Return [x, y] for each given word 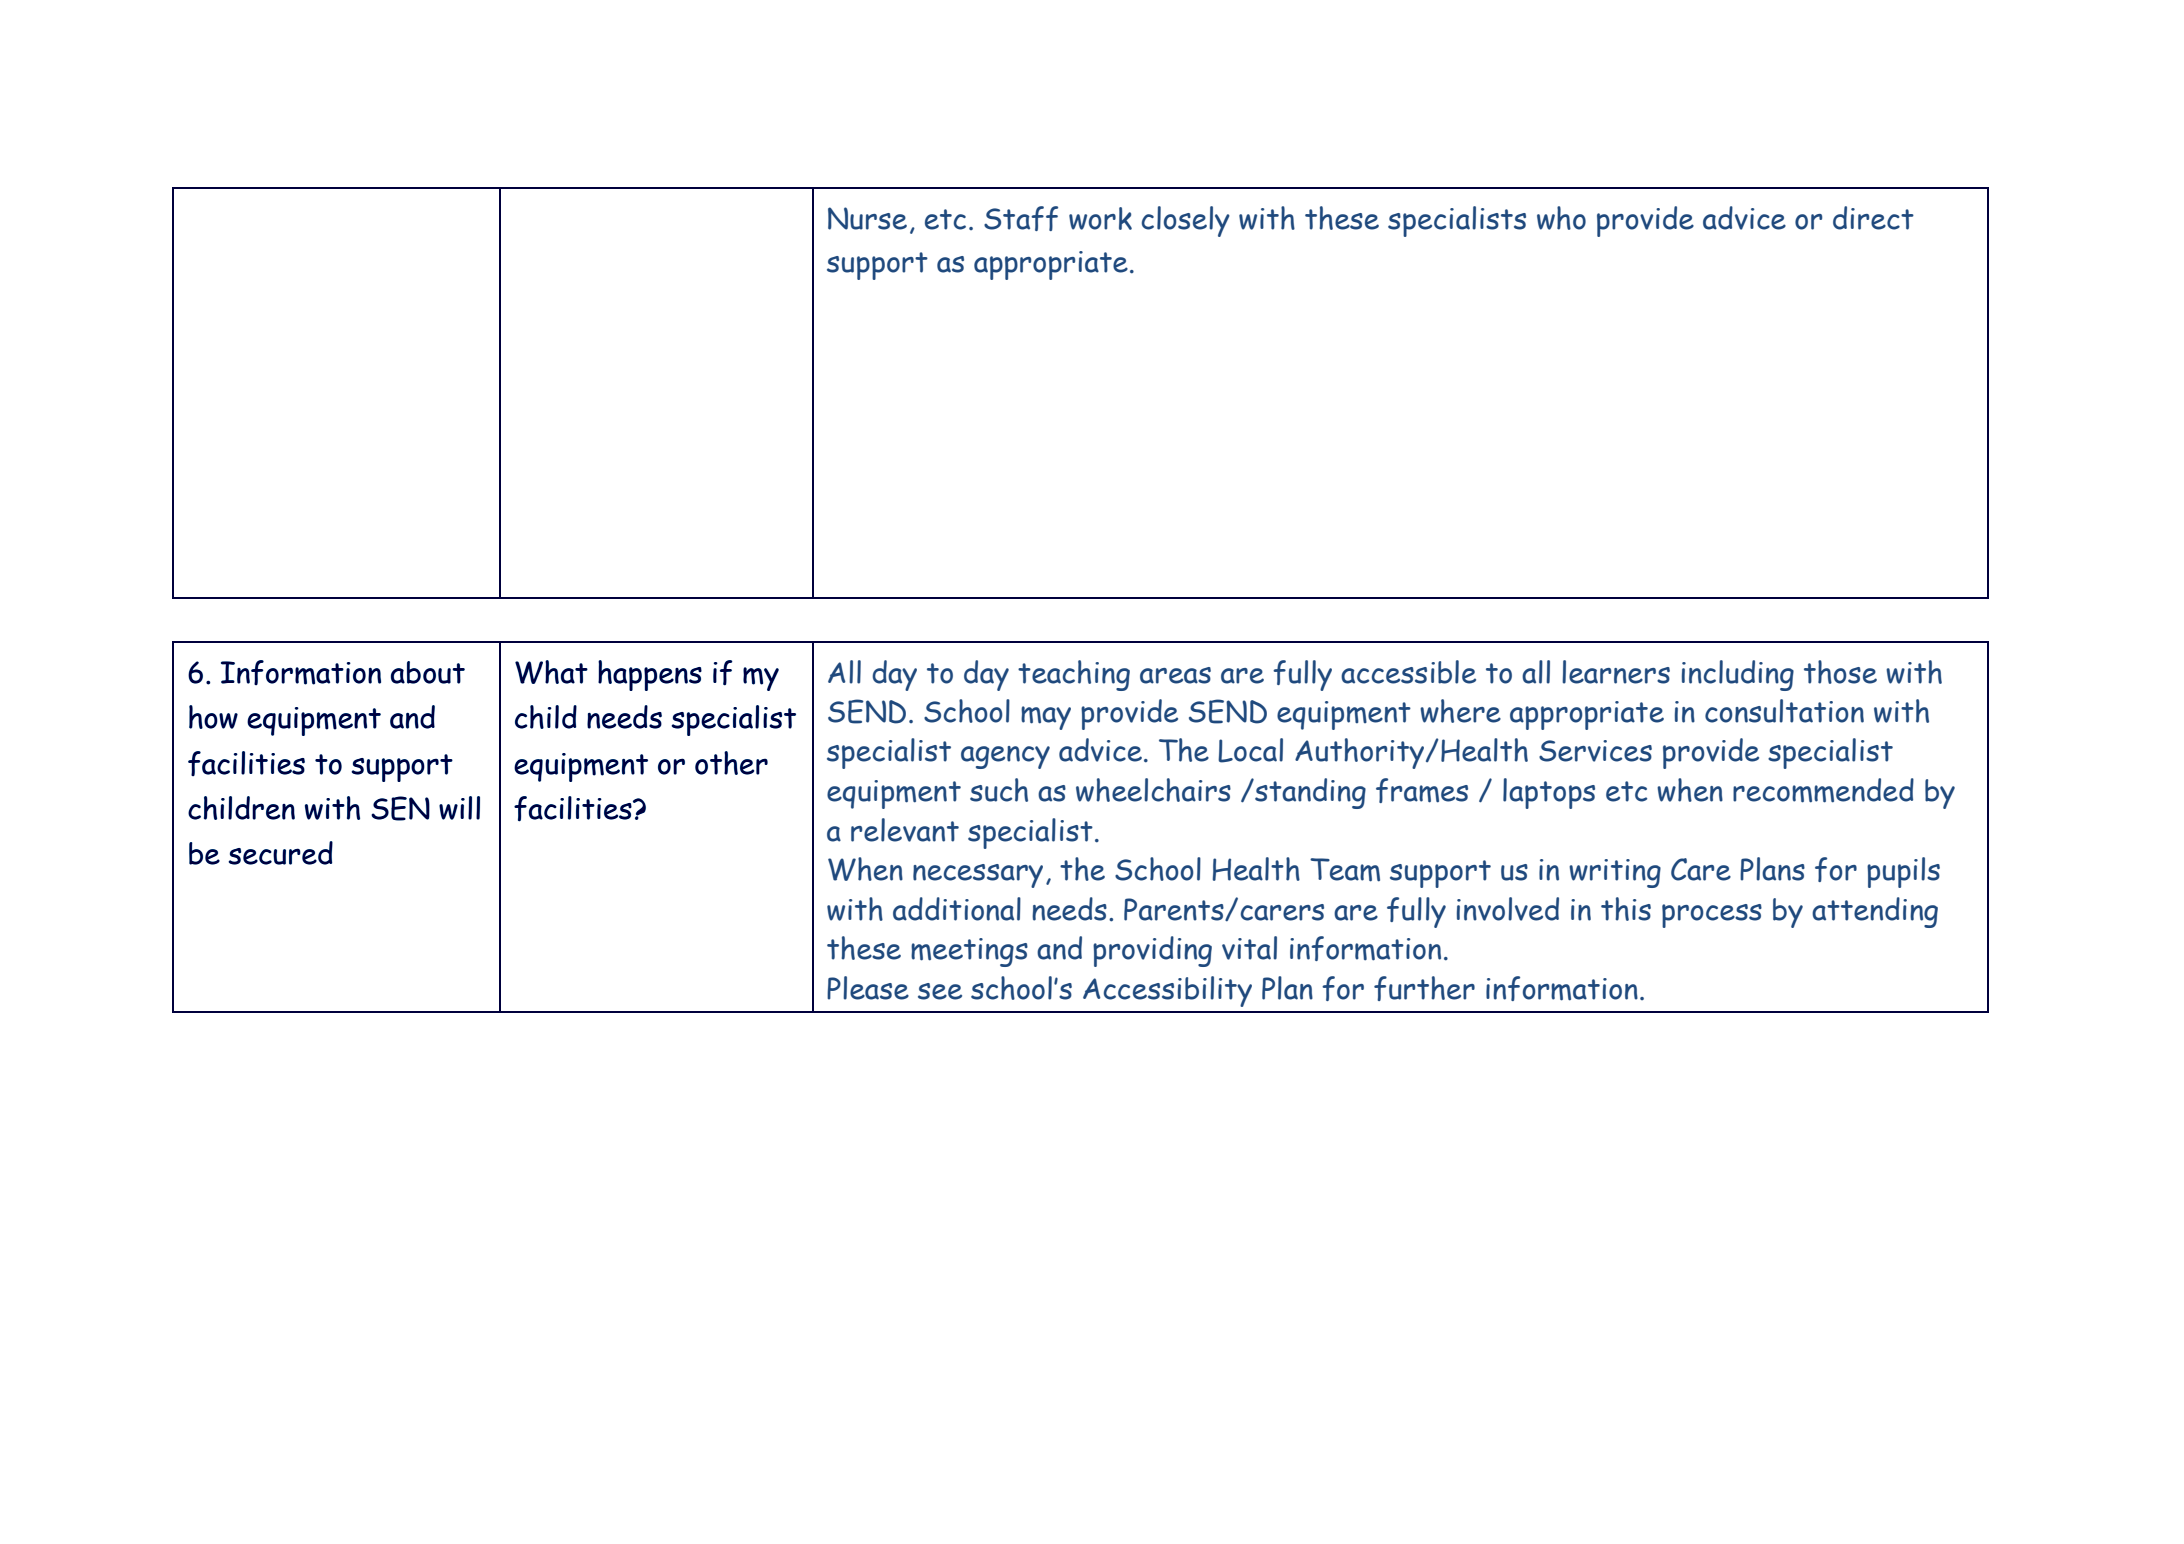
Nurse [867, 218]
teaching [1074, 675]
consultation [1784, 711]
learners [1616, 672]
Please [868, 988]
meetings [969, 952]
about [428, 672]
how [213, 717]
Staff [1021, 218]
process [1712, 916]
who [1561, 218]
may [1046, 718]
